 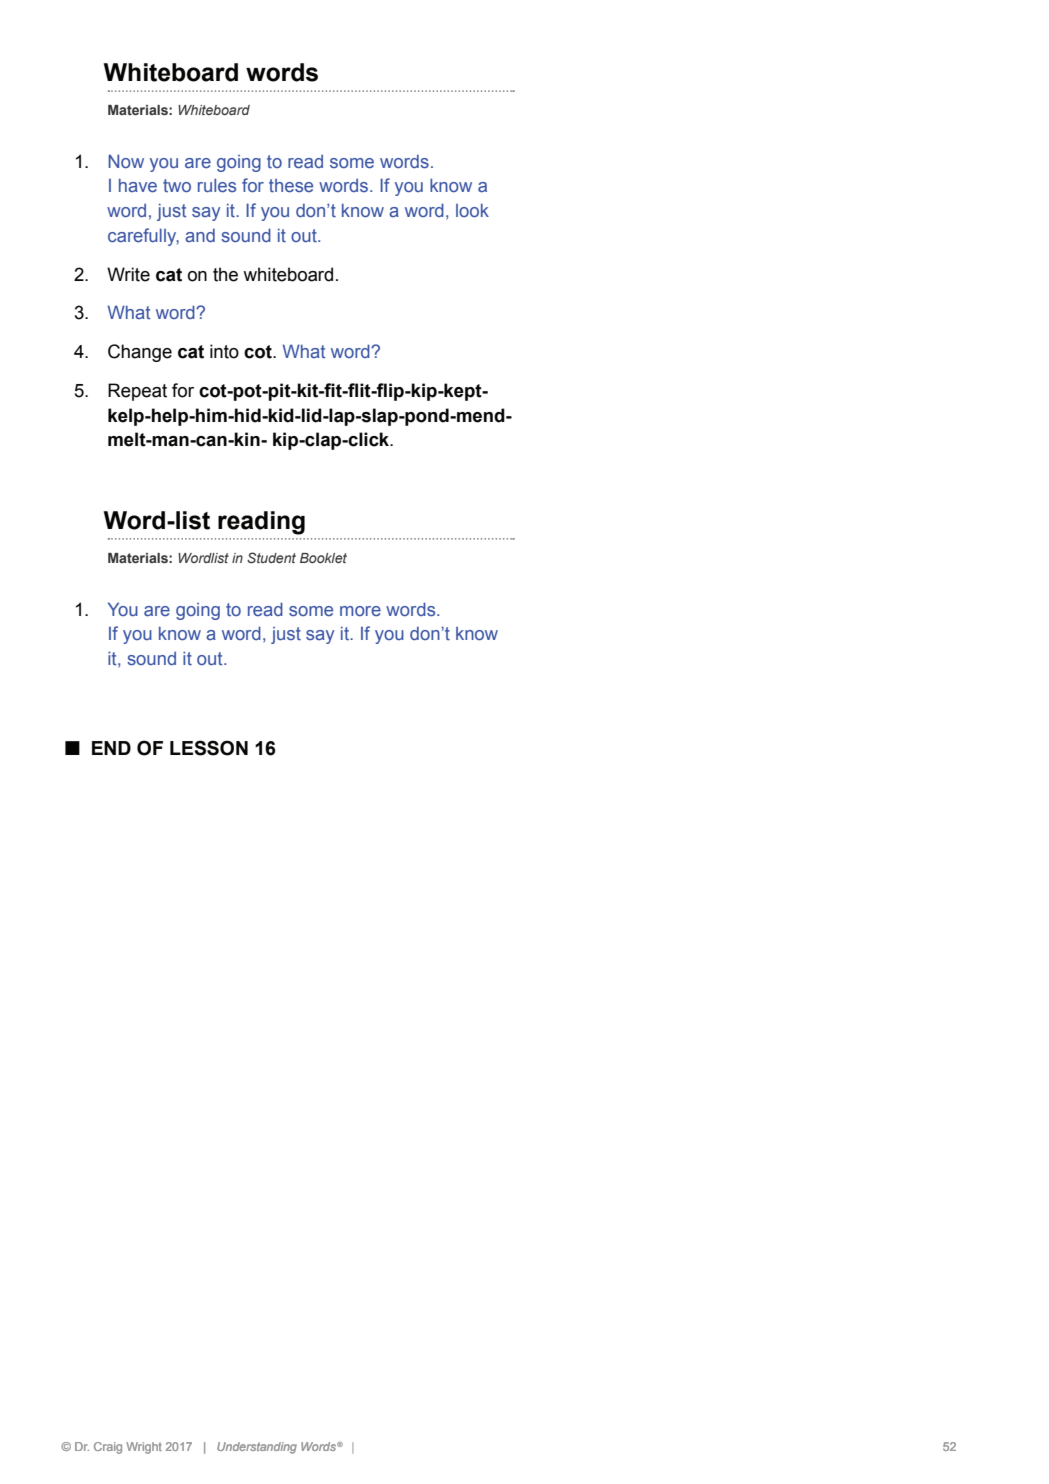 I want to click on Booklet, so click(x=323, y=558).
